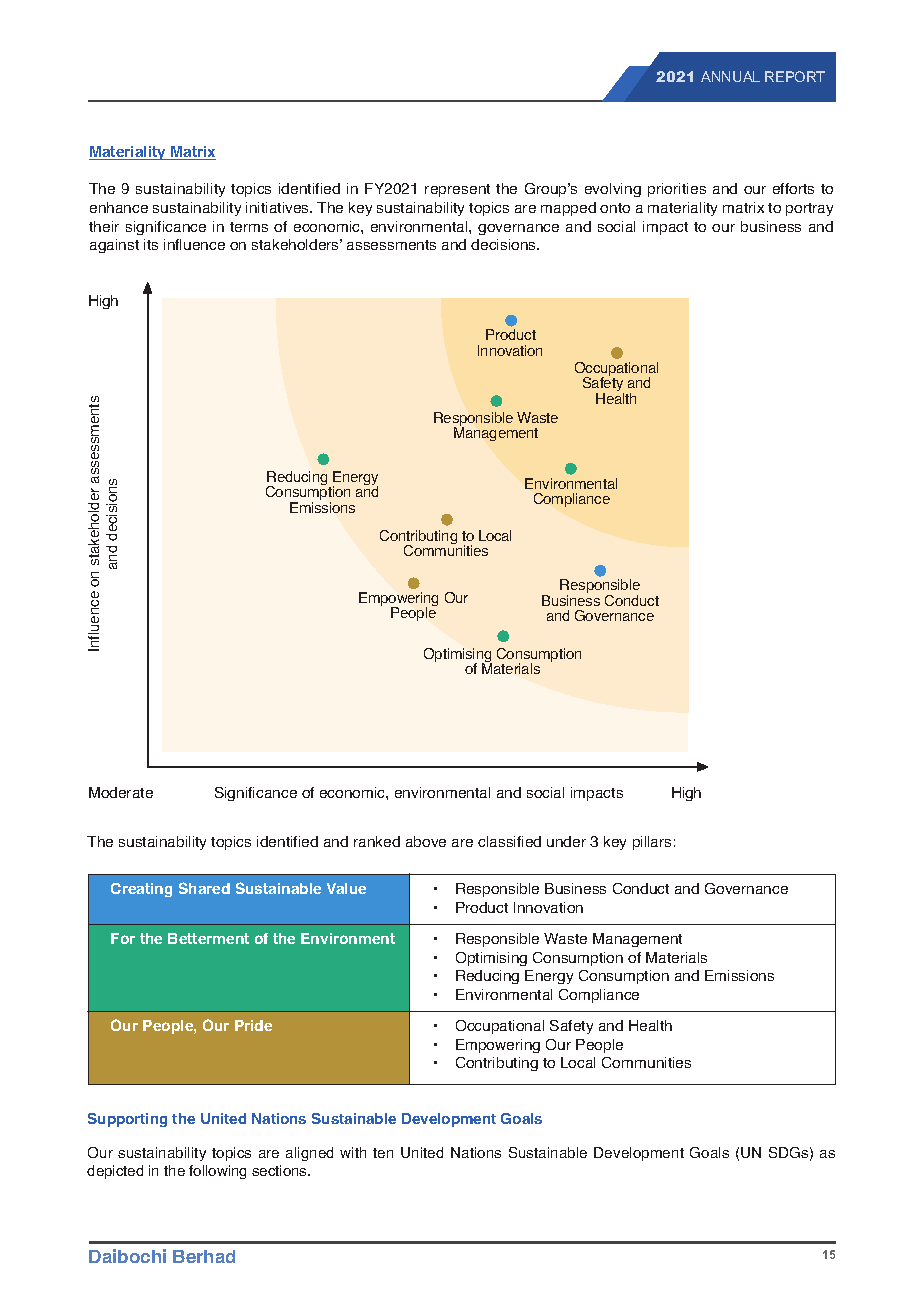 The width and height of the page is (924, 1308). I want to click on Berhad, so click(204, 1256).
